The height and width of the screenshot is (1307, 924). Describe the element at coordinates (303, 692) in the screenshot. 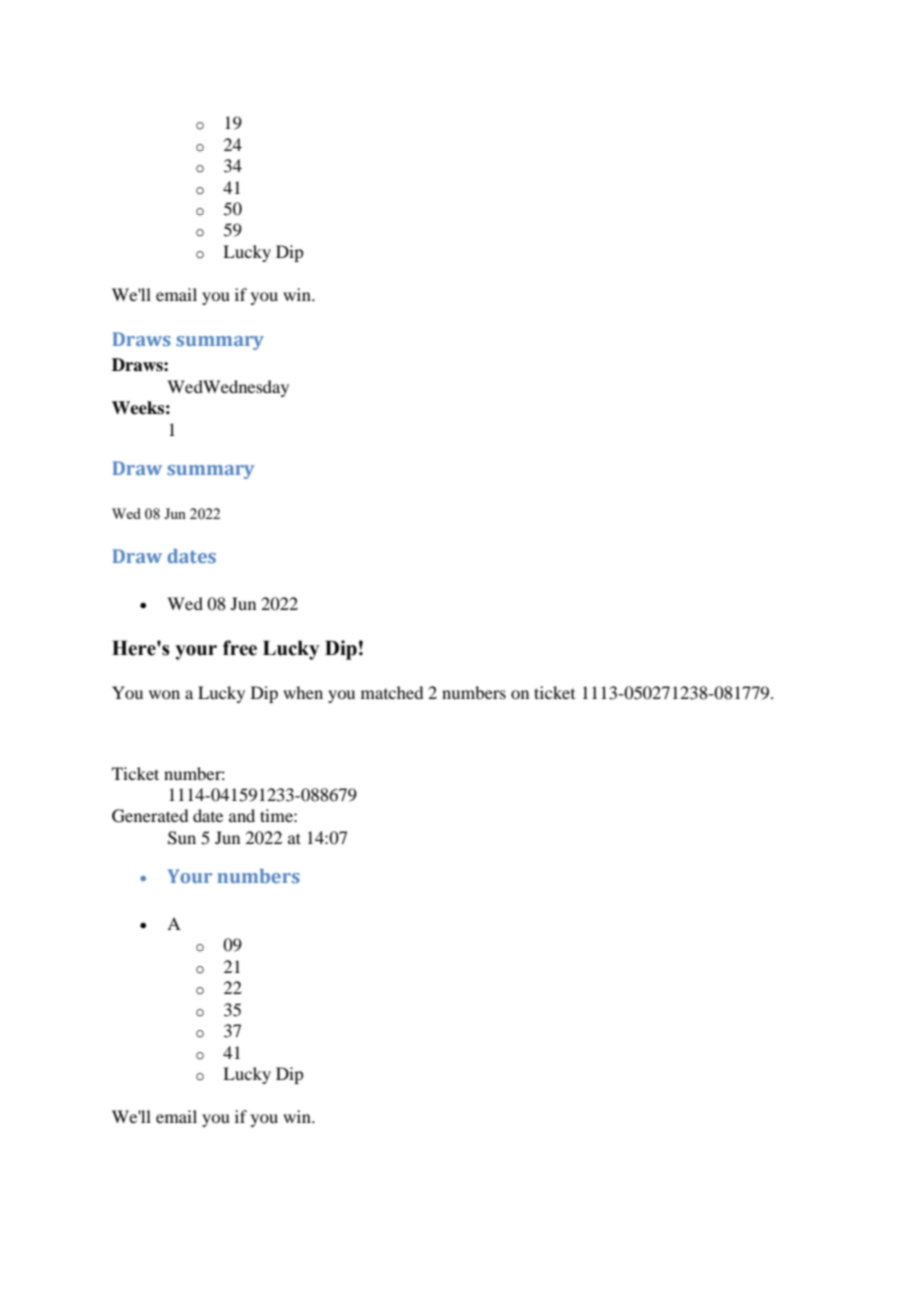

I see `when` at that location.
